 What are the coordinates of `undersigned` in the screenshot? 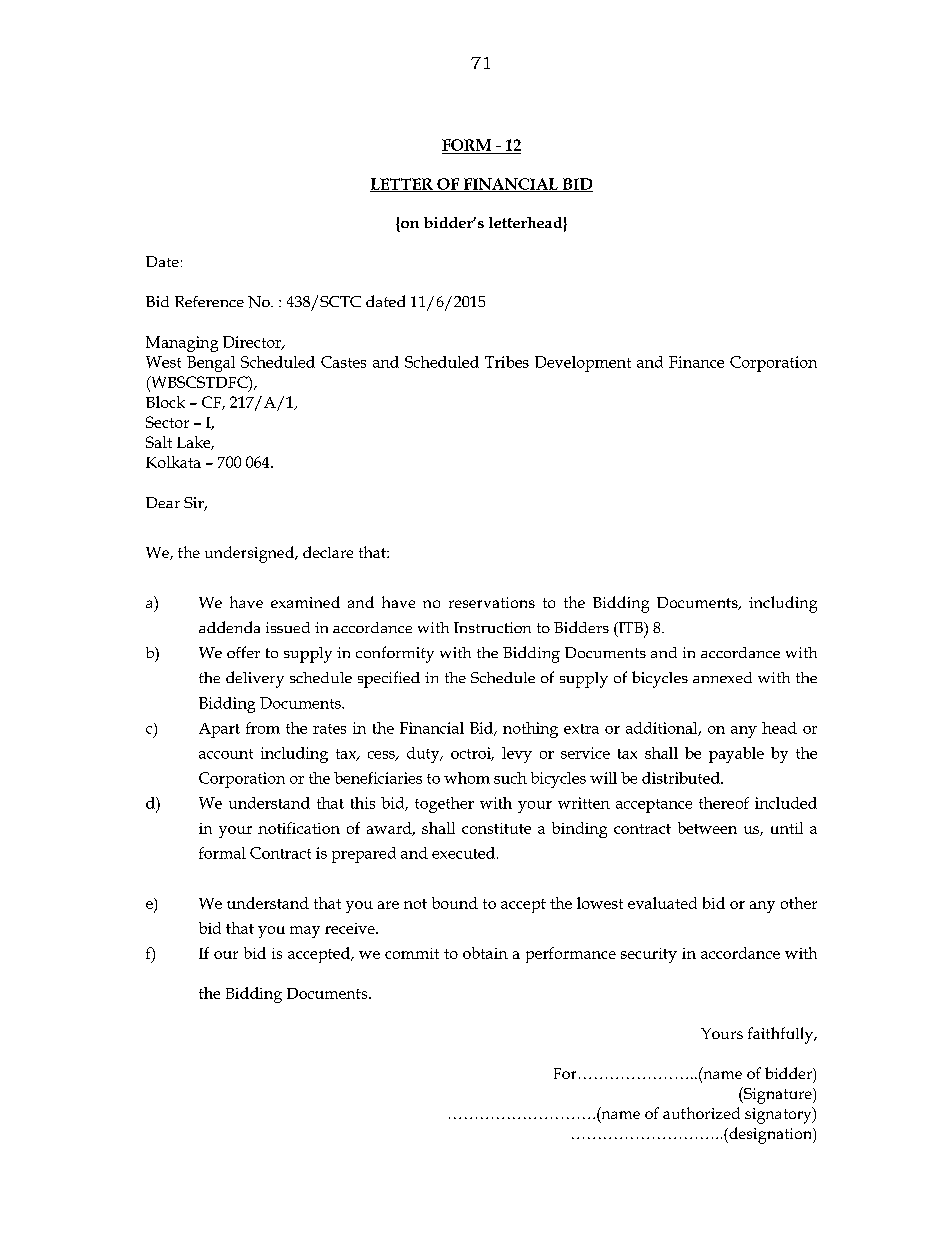 It's located at (250, 554).
